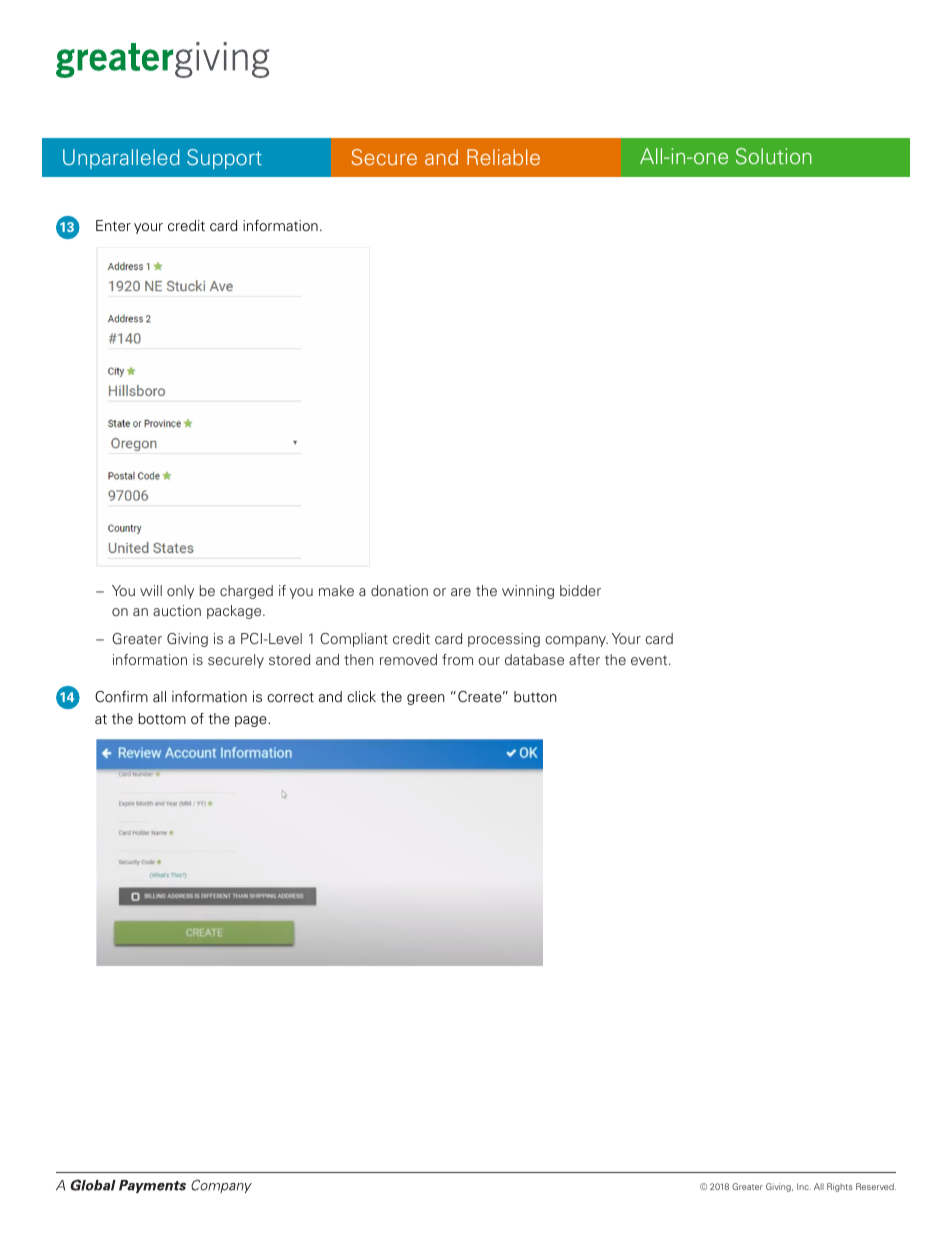  I want to click on Solution, so click(774, 156).
